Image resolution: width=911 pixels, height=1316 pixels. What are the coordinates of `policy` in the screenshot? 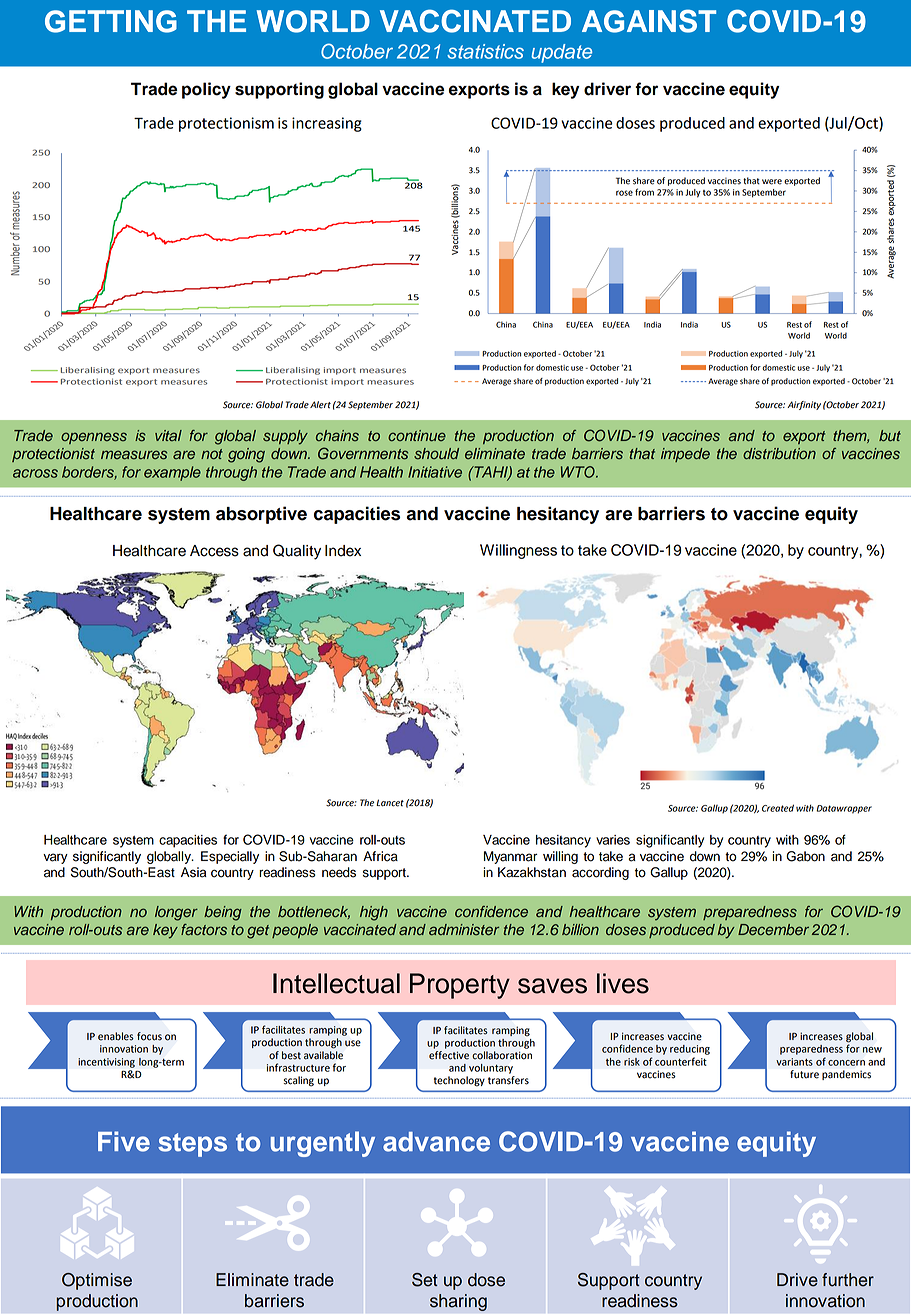 It's located at (206, 90).
